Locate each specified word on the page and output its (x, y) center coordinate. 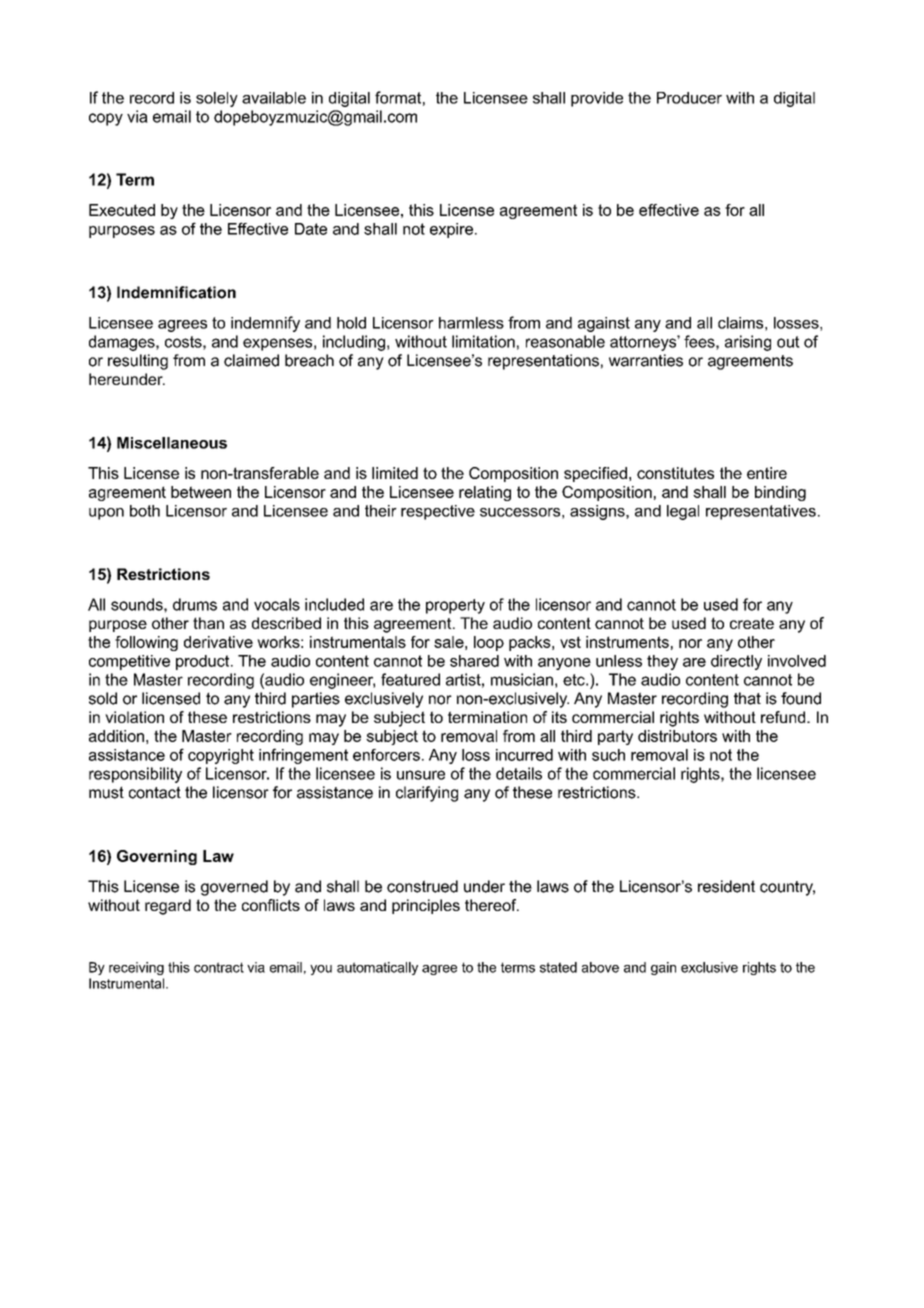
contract (219, 967)
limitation (483, 341)
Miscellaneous (172, 443)
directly (736, 662)
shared (474, 661)
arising (748, 343)
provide (597, 99)
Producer (689, 98)
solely (217, 99)
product (204, 662)
